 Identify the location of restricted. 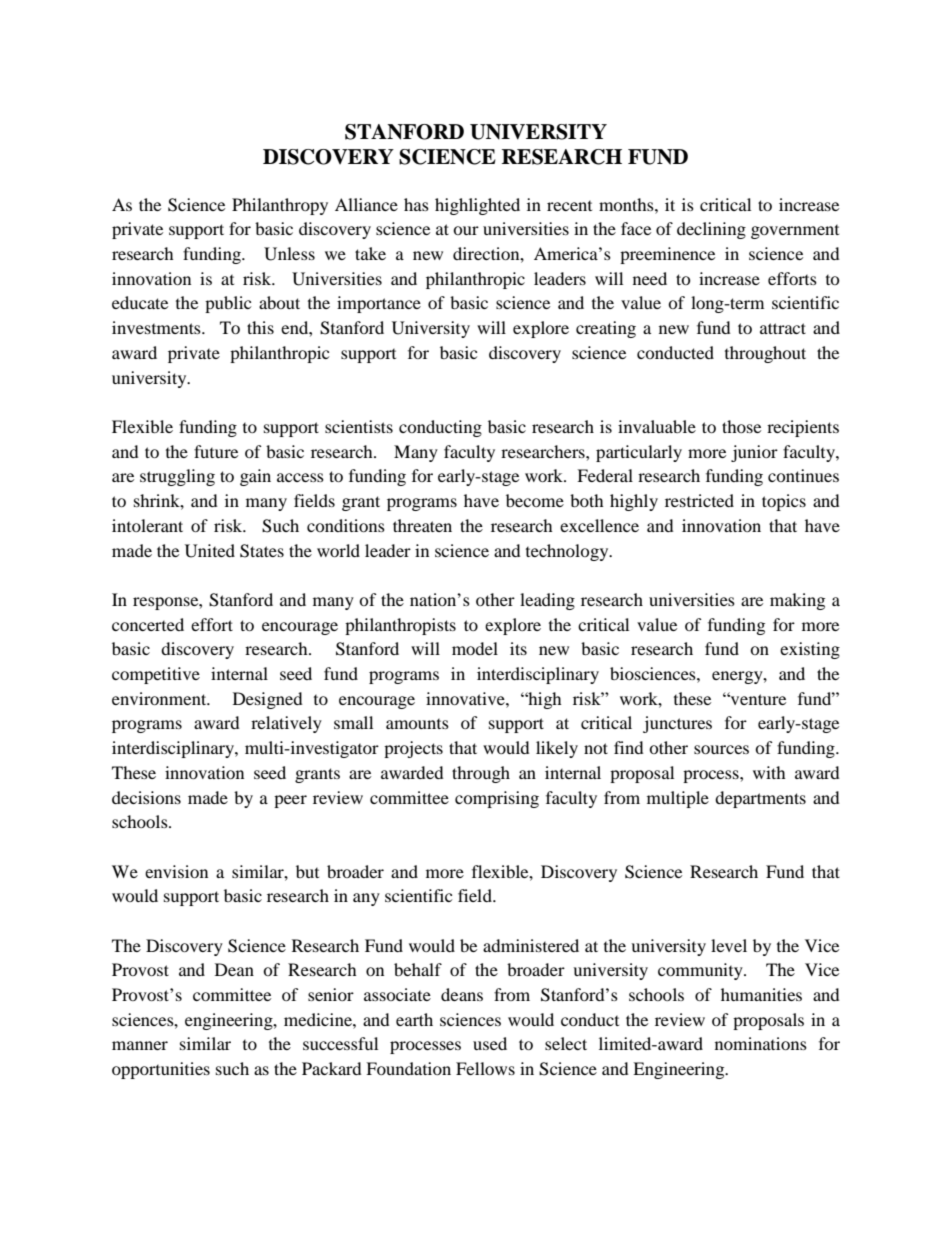
(699, 500).
